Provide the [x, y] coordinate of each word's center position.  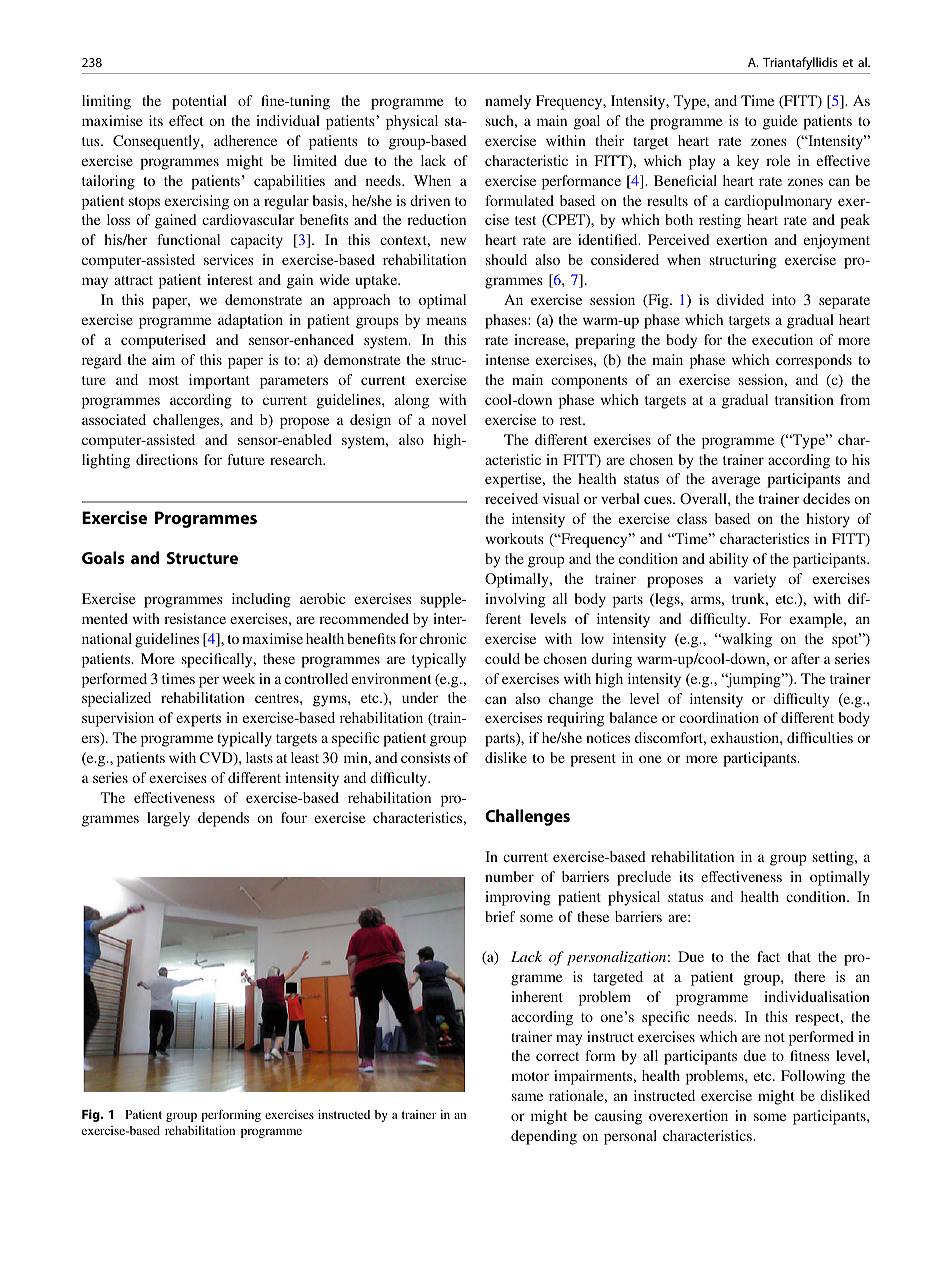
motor [530, 1076]
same [527, 1097]
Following [813, 1077]
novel [449, 419]
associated [114, 419]
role [778, 160]
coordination [719, 717]
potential [199, 102]
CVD [217, 759]
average [736, 482]
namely [508, 102]
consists [425, 757]
